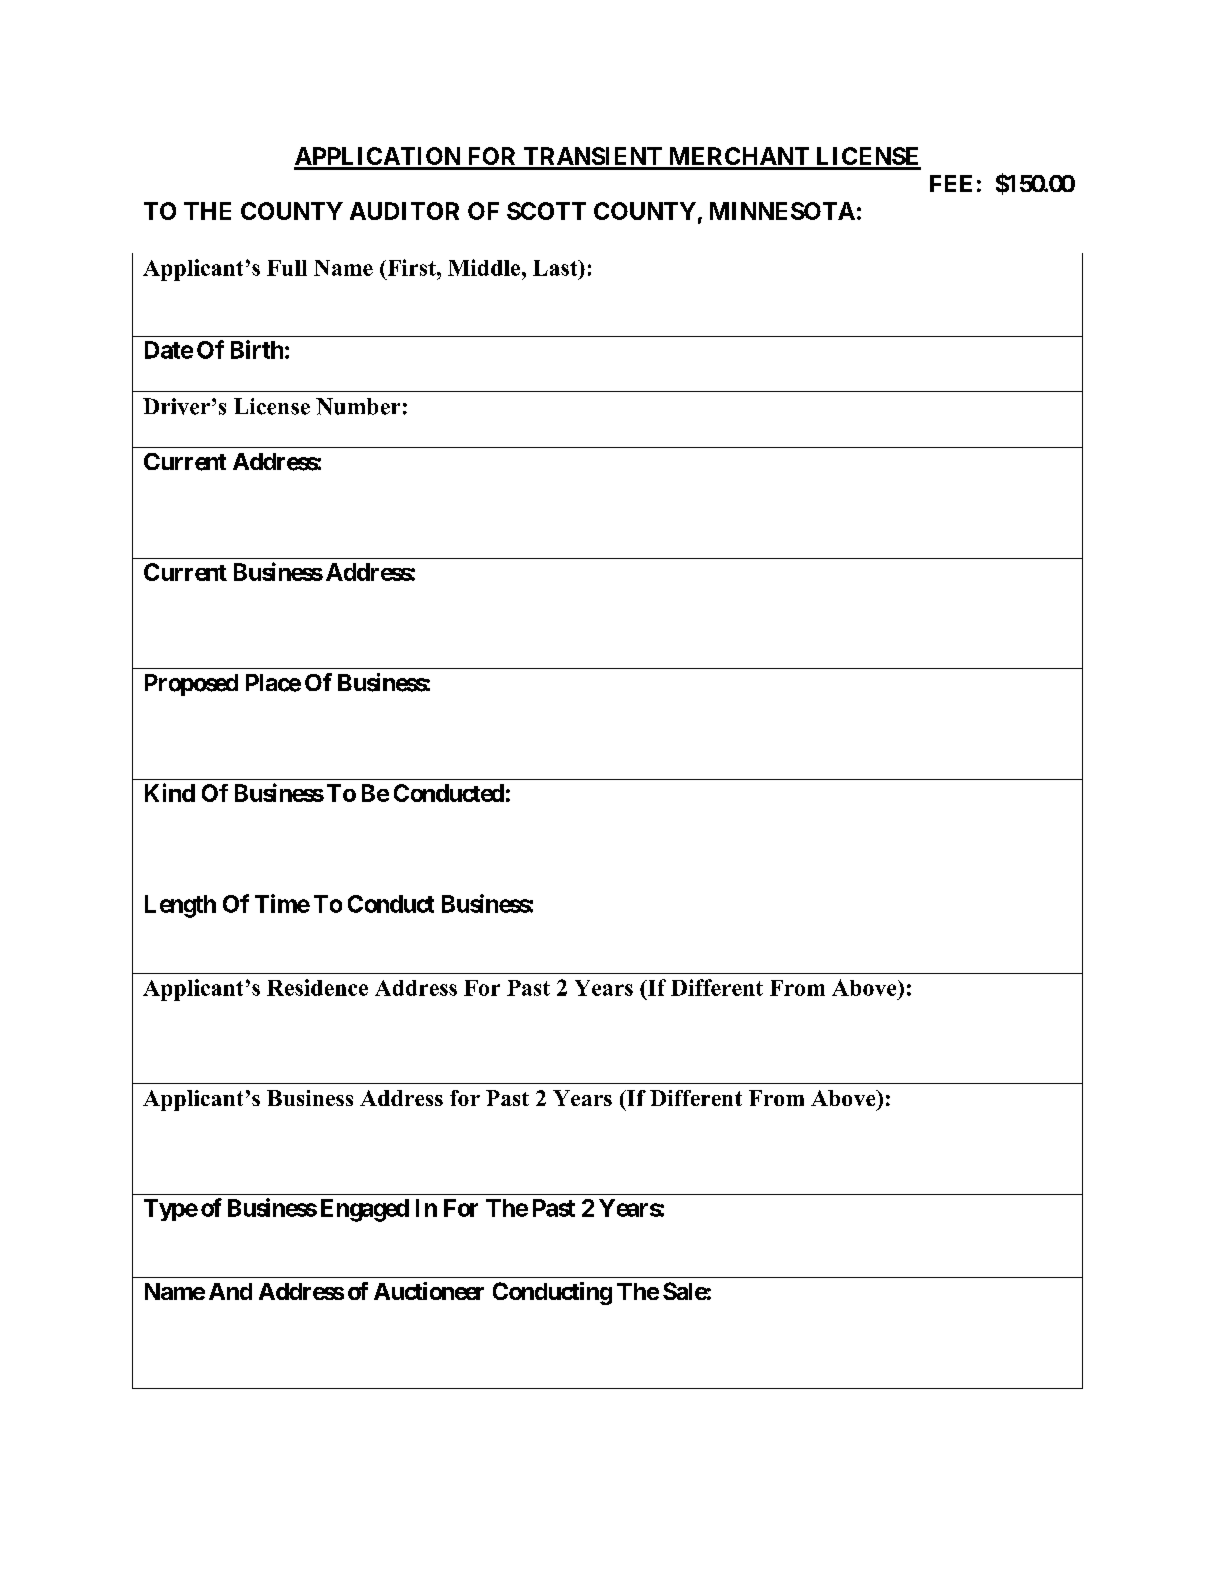 The width and height of the document is (1215, 1572). What do you see at coordinates (180, 906) in the document?
I see `Length` at bounding box center [180, 906].
